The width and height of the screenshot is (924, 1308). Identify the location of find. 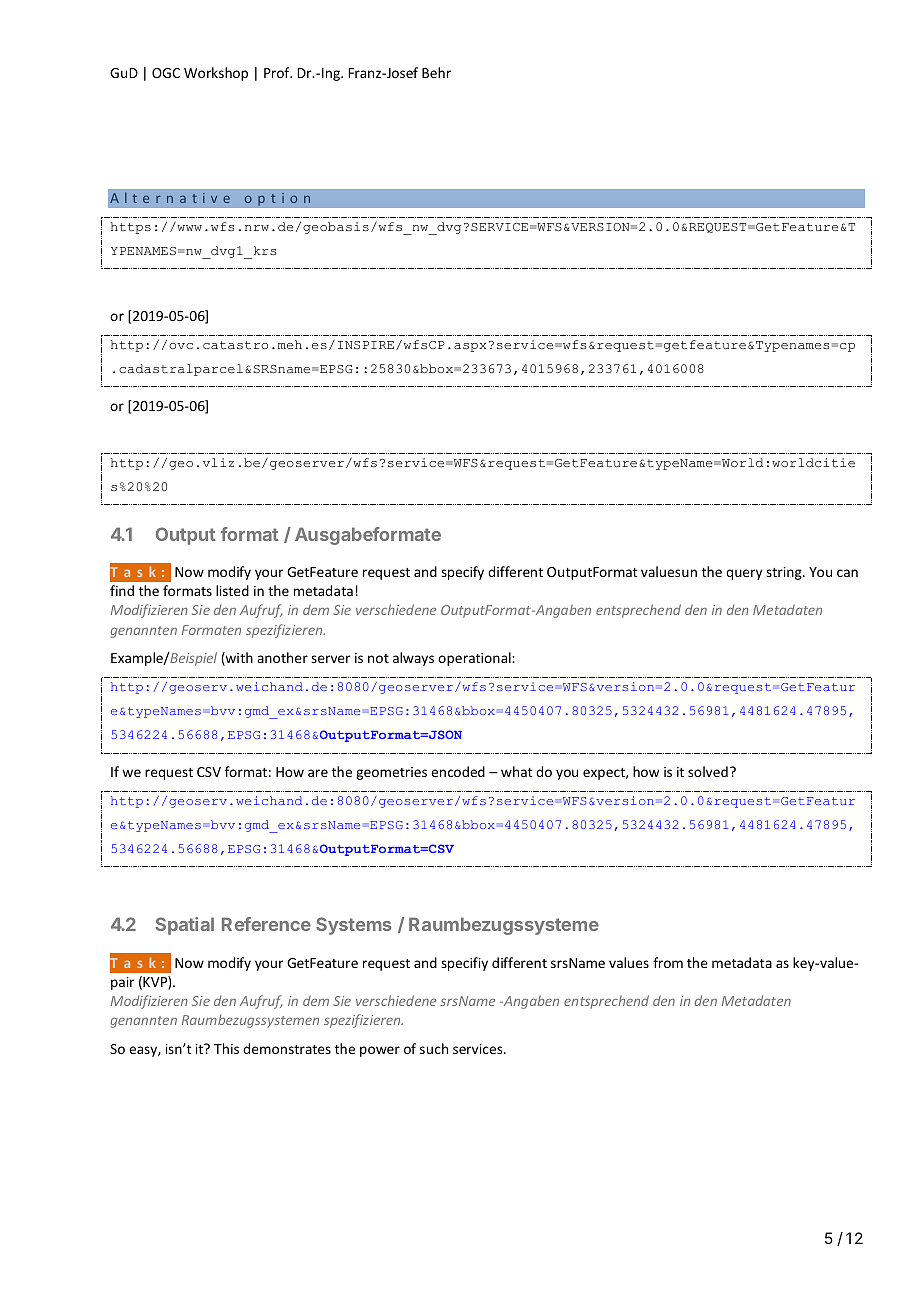
(122, 590).
